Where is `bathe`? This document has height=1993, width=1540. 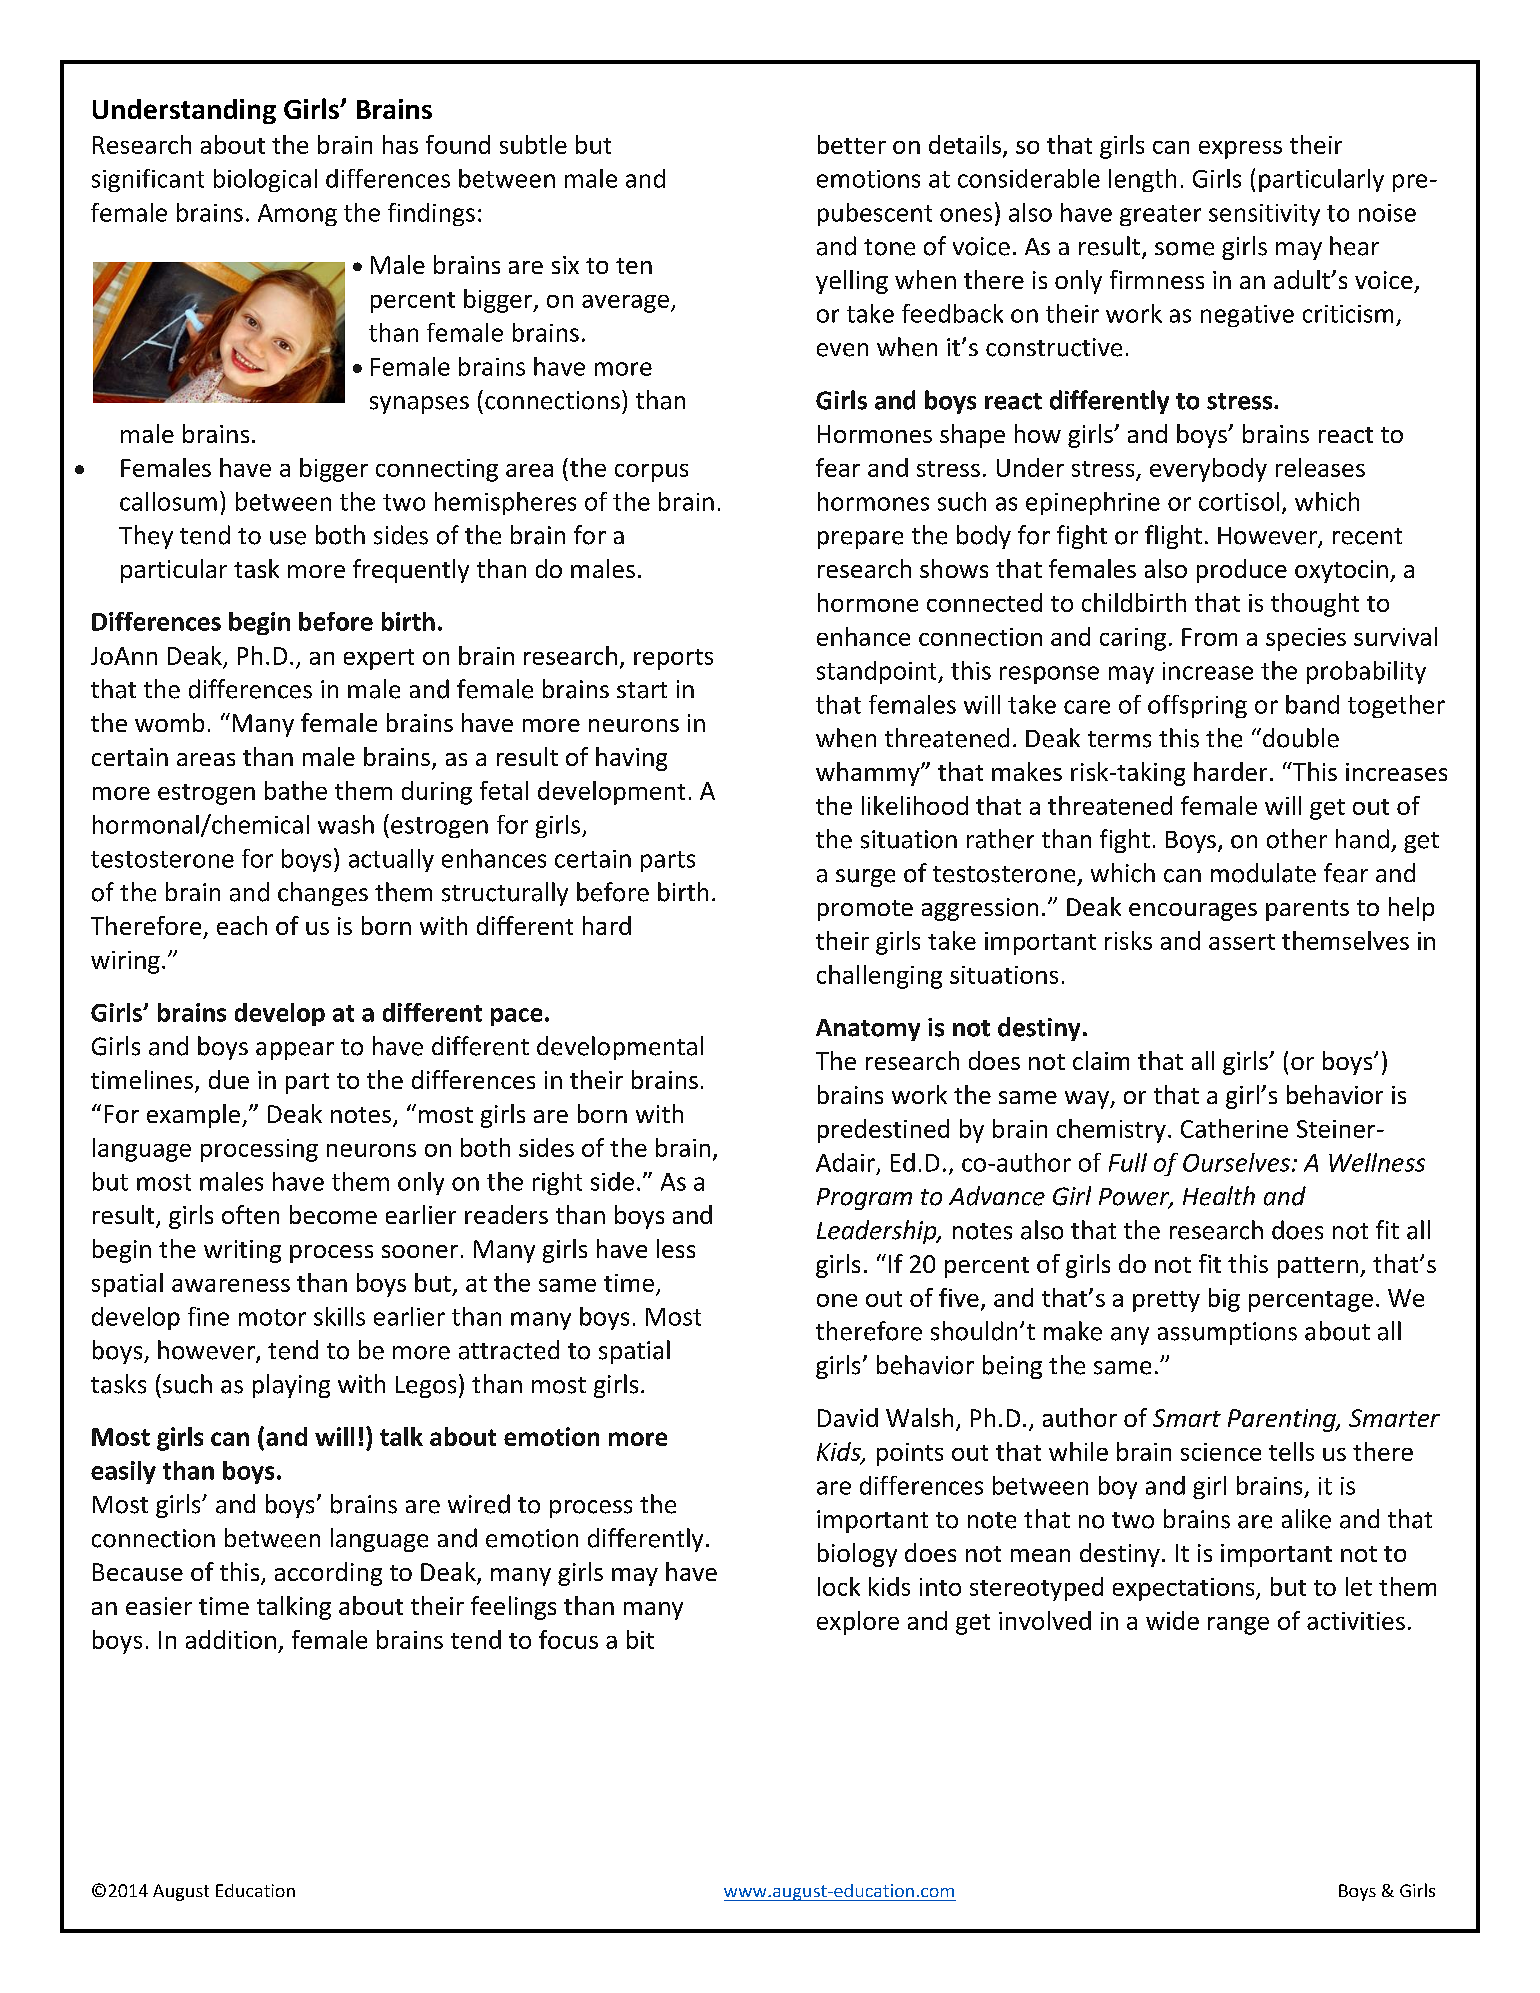 bathe is located at coordinates (296, 790).
